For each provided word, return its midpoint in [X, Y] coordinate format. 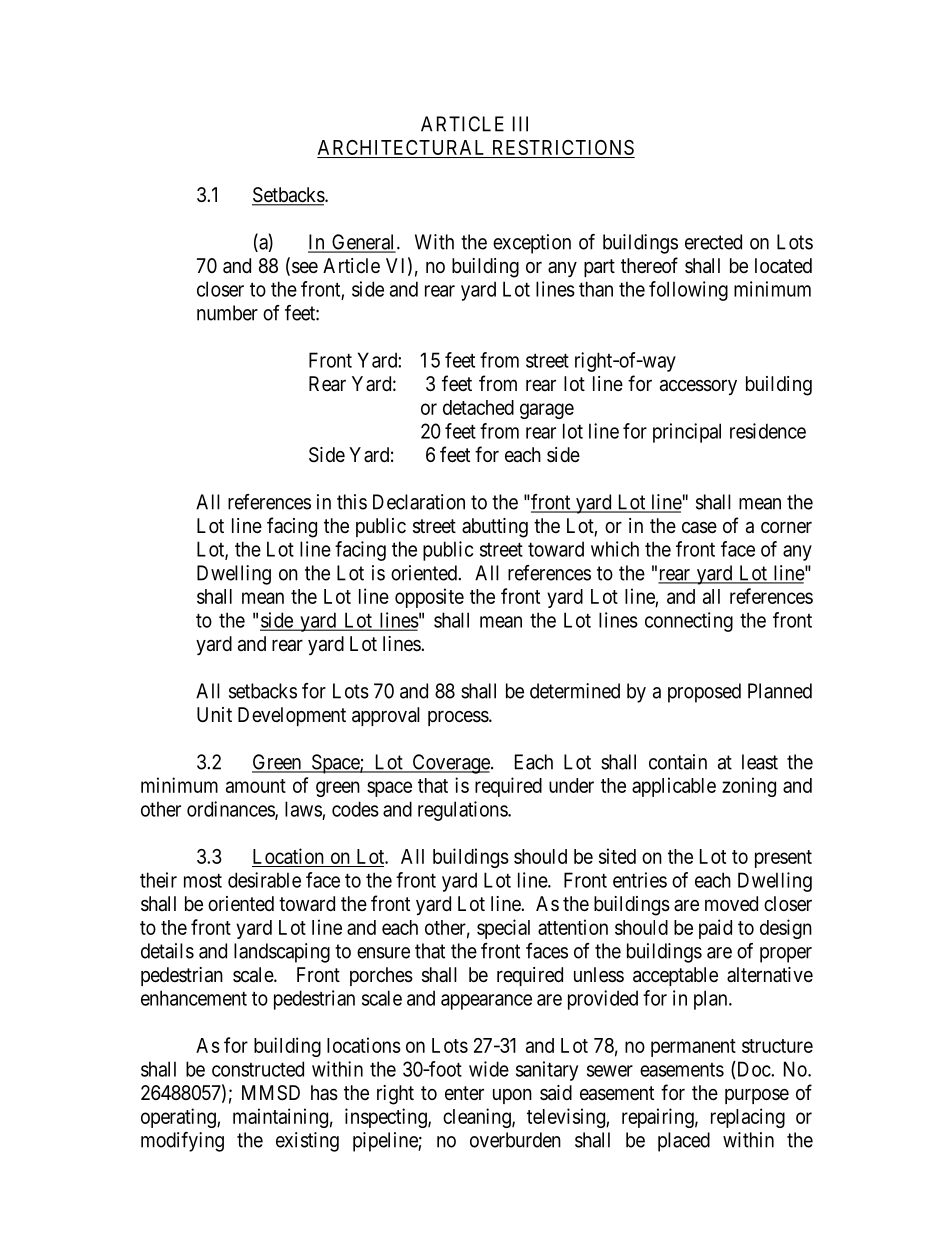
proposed [704, 693]
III [520, 124]
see [305, 268]
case [699, 528]
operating [179, 1118]
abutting [495, 528]
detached [478, 407]
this [352, 502]
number [227, 313]
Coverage [451, 764]
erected [713, 242]
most [203, 881]
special [503, 929]
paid [715, 929]
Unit [214, 714]
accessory [698, 387]
